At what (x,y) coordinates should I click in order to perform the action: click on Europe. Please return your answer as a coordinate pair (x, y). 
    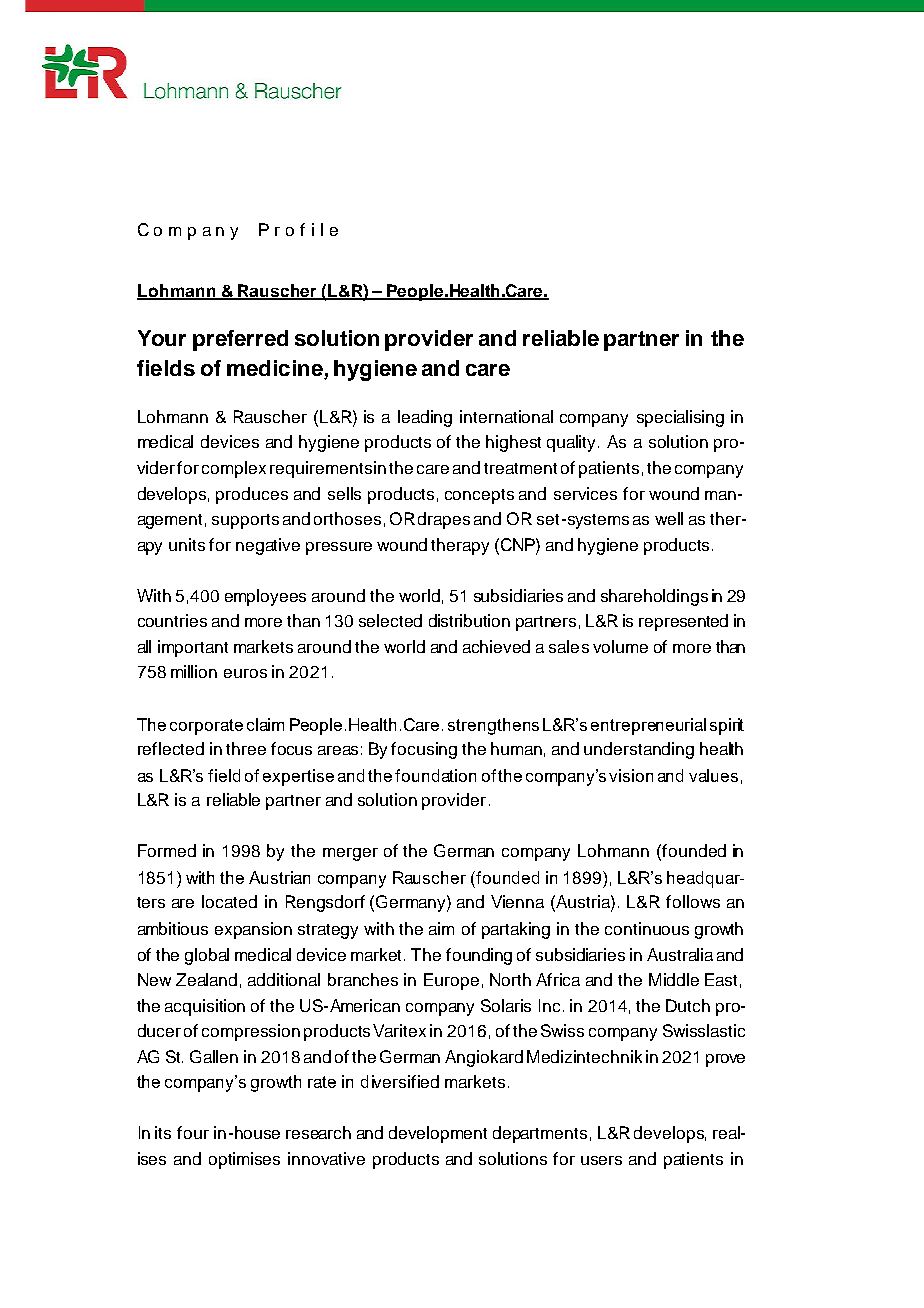
    Looking at the image, I should click on (451, 981).
